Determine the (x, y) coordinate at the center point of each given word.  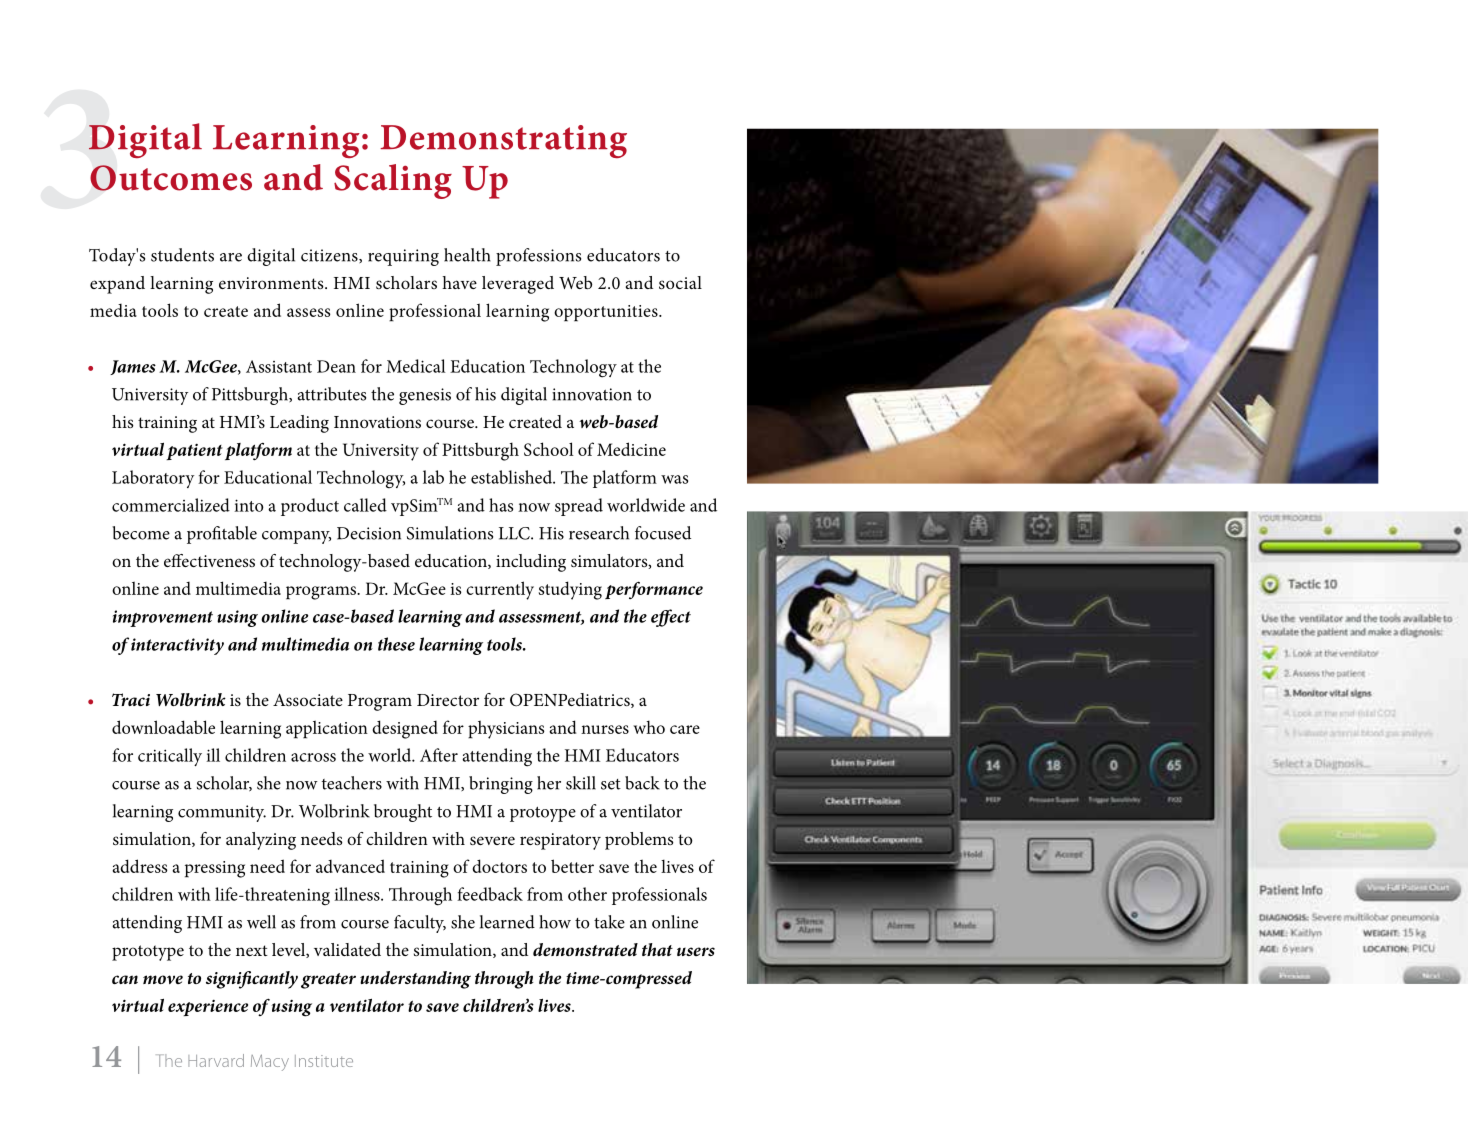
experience (208, 1008)
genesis (425, 396)
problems (639, 841)
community (222, 813)
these (396, 644)
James (133, 367)
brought (403, 813)
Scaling (393, 181)
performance (654, 590)
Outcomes (171, 178)
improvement (163, 618)
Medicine (631, 449)
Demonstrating (503, 141)
